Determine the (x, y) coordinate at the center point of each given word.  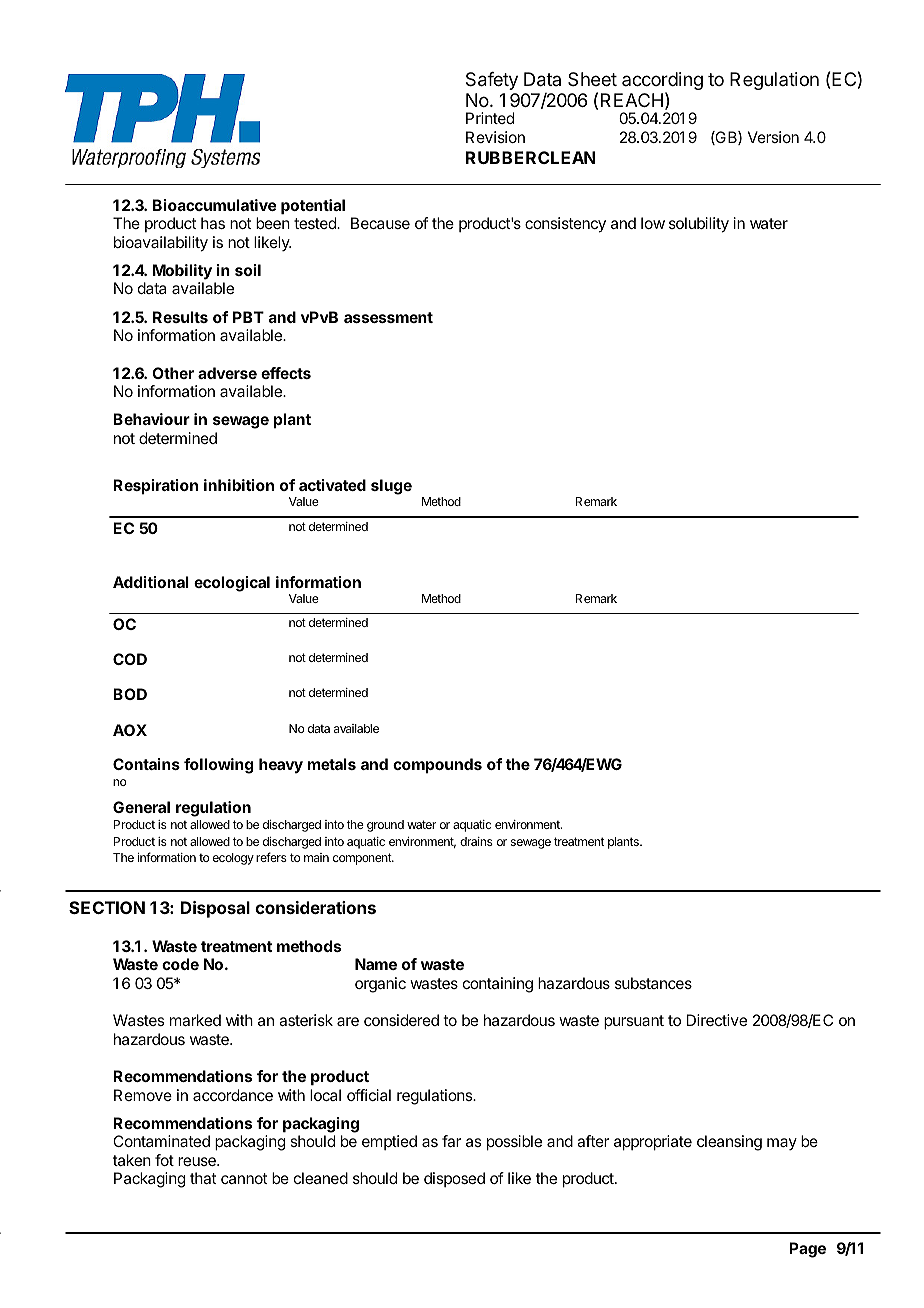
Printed (490, 118)
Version (773, 137)
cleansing (729, 1143)
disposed (454, 1179)
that (203, 1178)
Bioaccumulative (215, 205)
